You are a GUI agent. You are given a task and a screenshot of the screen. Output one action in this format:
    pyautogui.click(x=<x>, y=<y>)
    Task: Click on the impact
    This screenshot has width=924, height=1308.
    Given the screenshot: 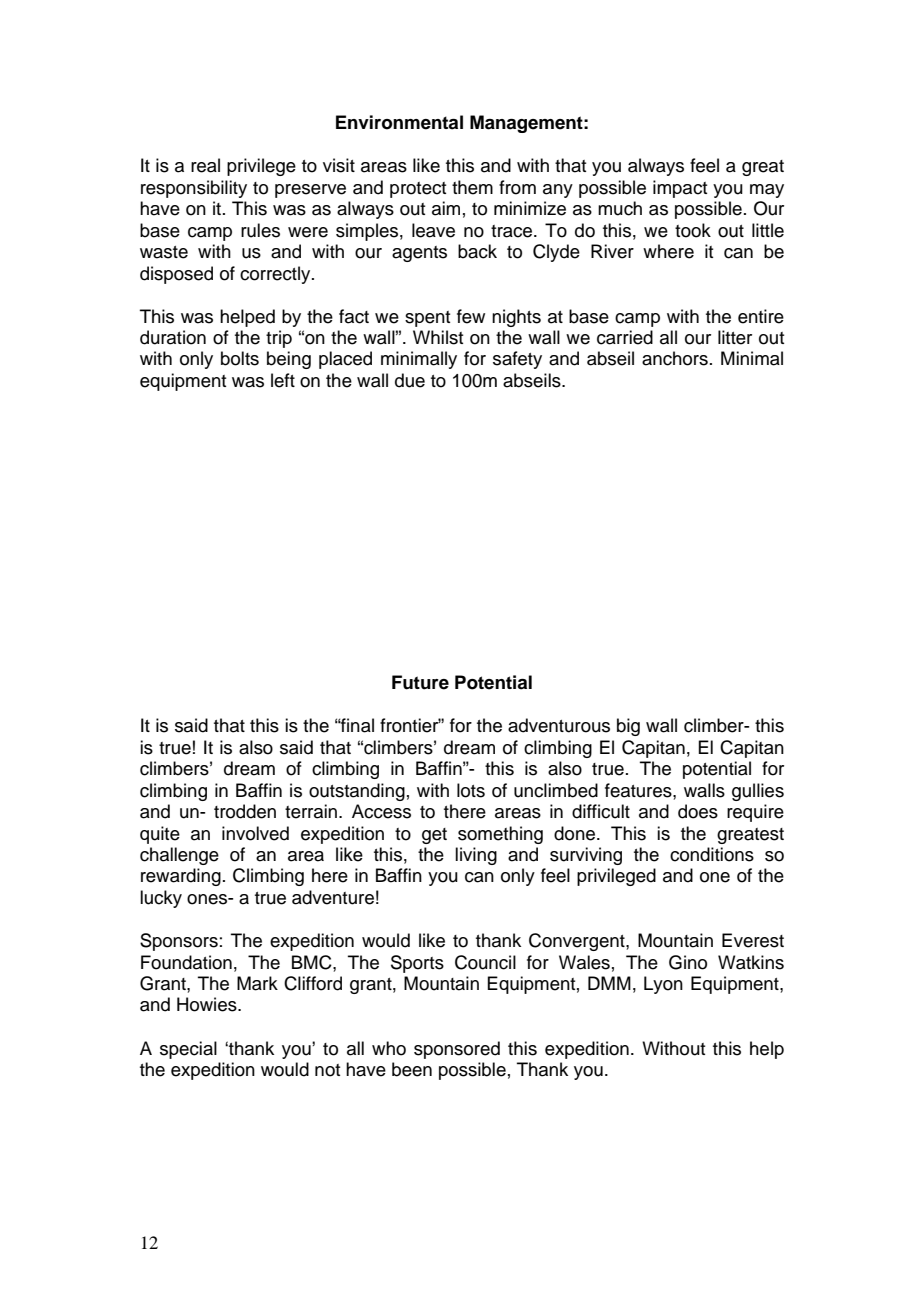 What is the action you would take?
    pyautogui.click(x=680, y=189)
